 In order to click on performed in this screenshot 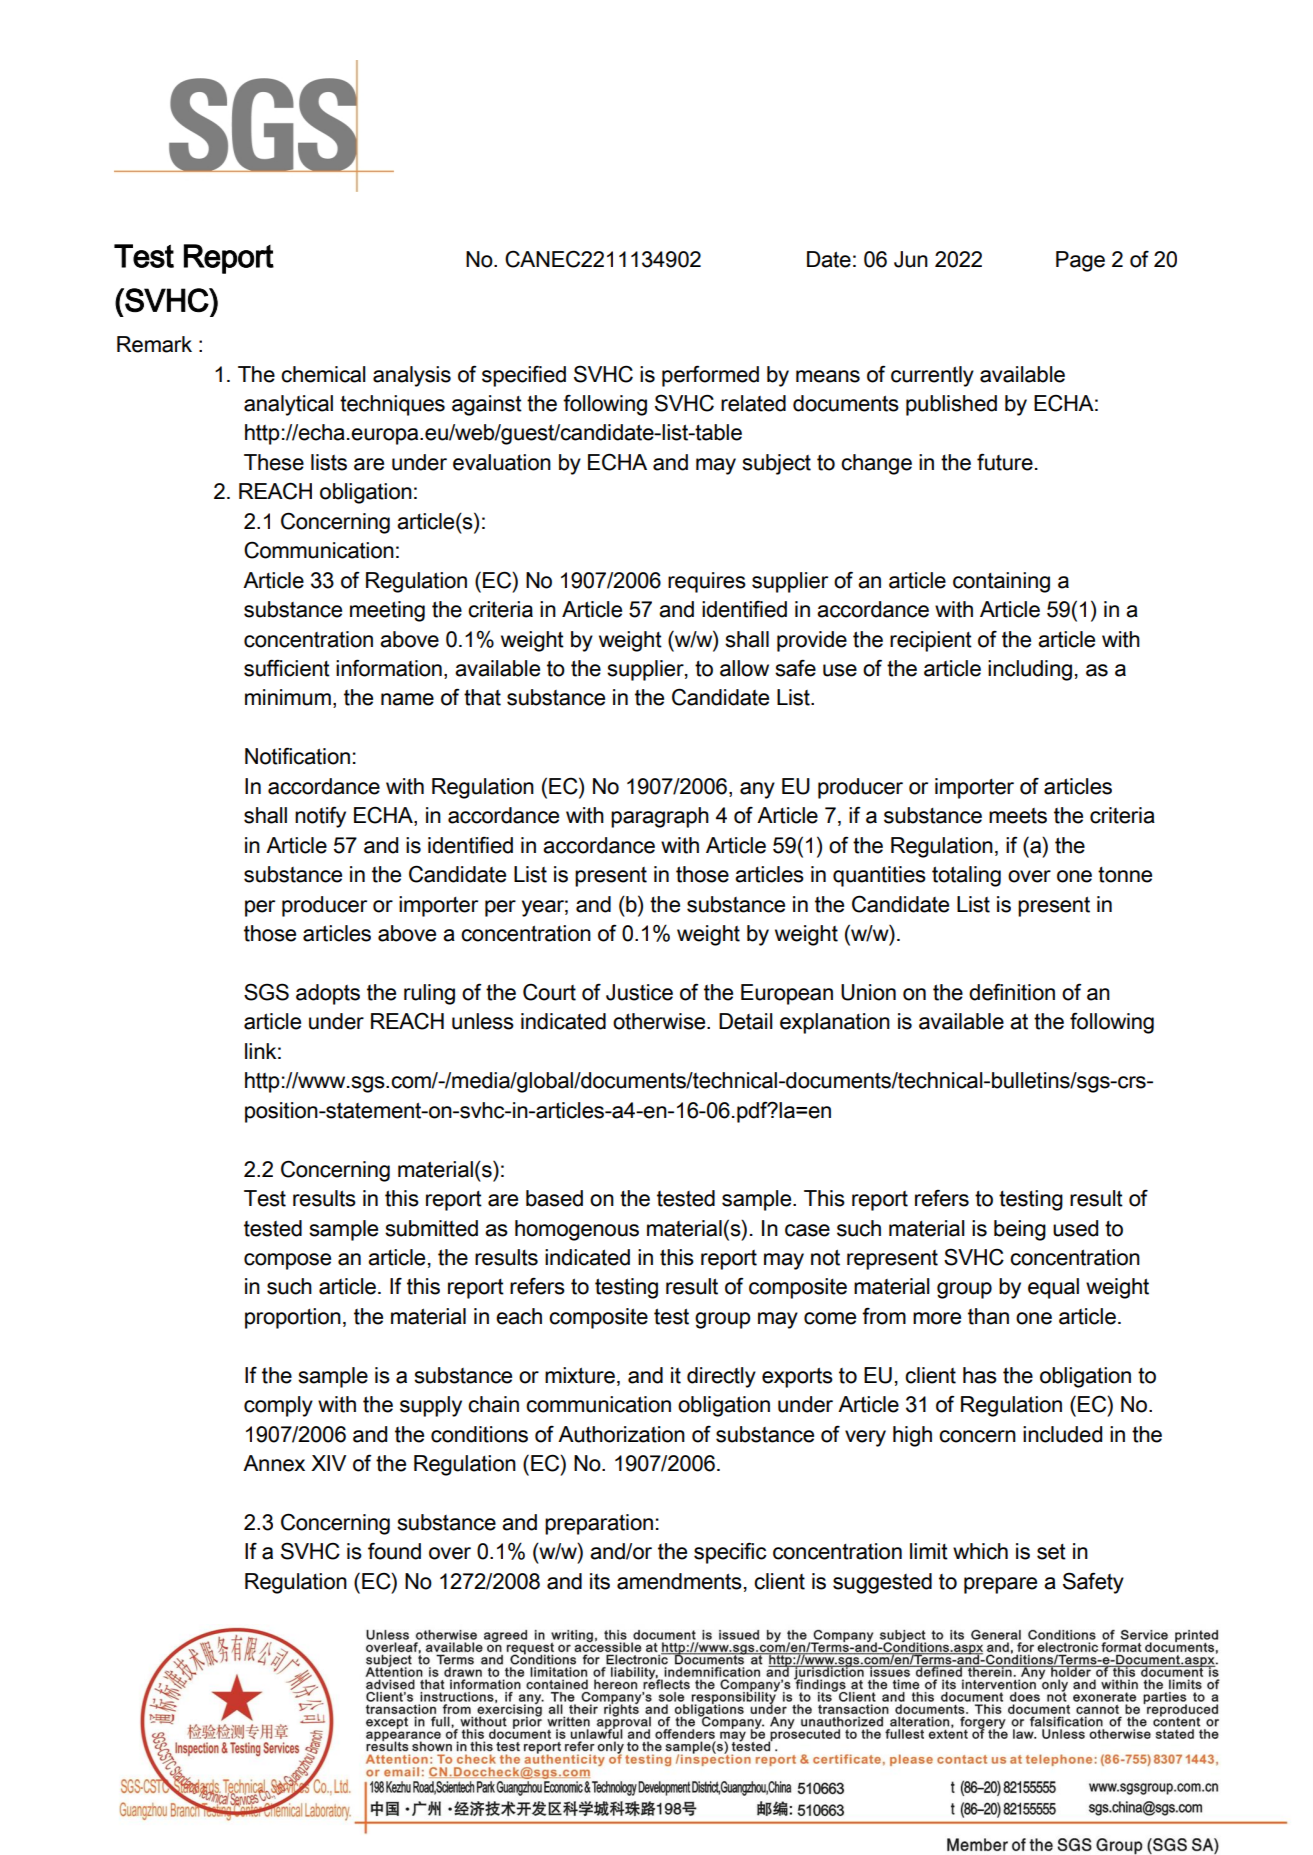, I will do `click(710, 376)`.
